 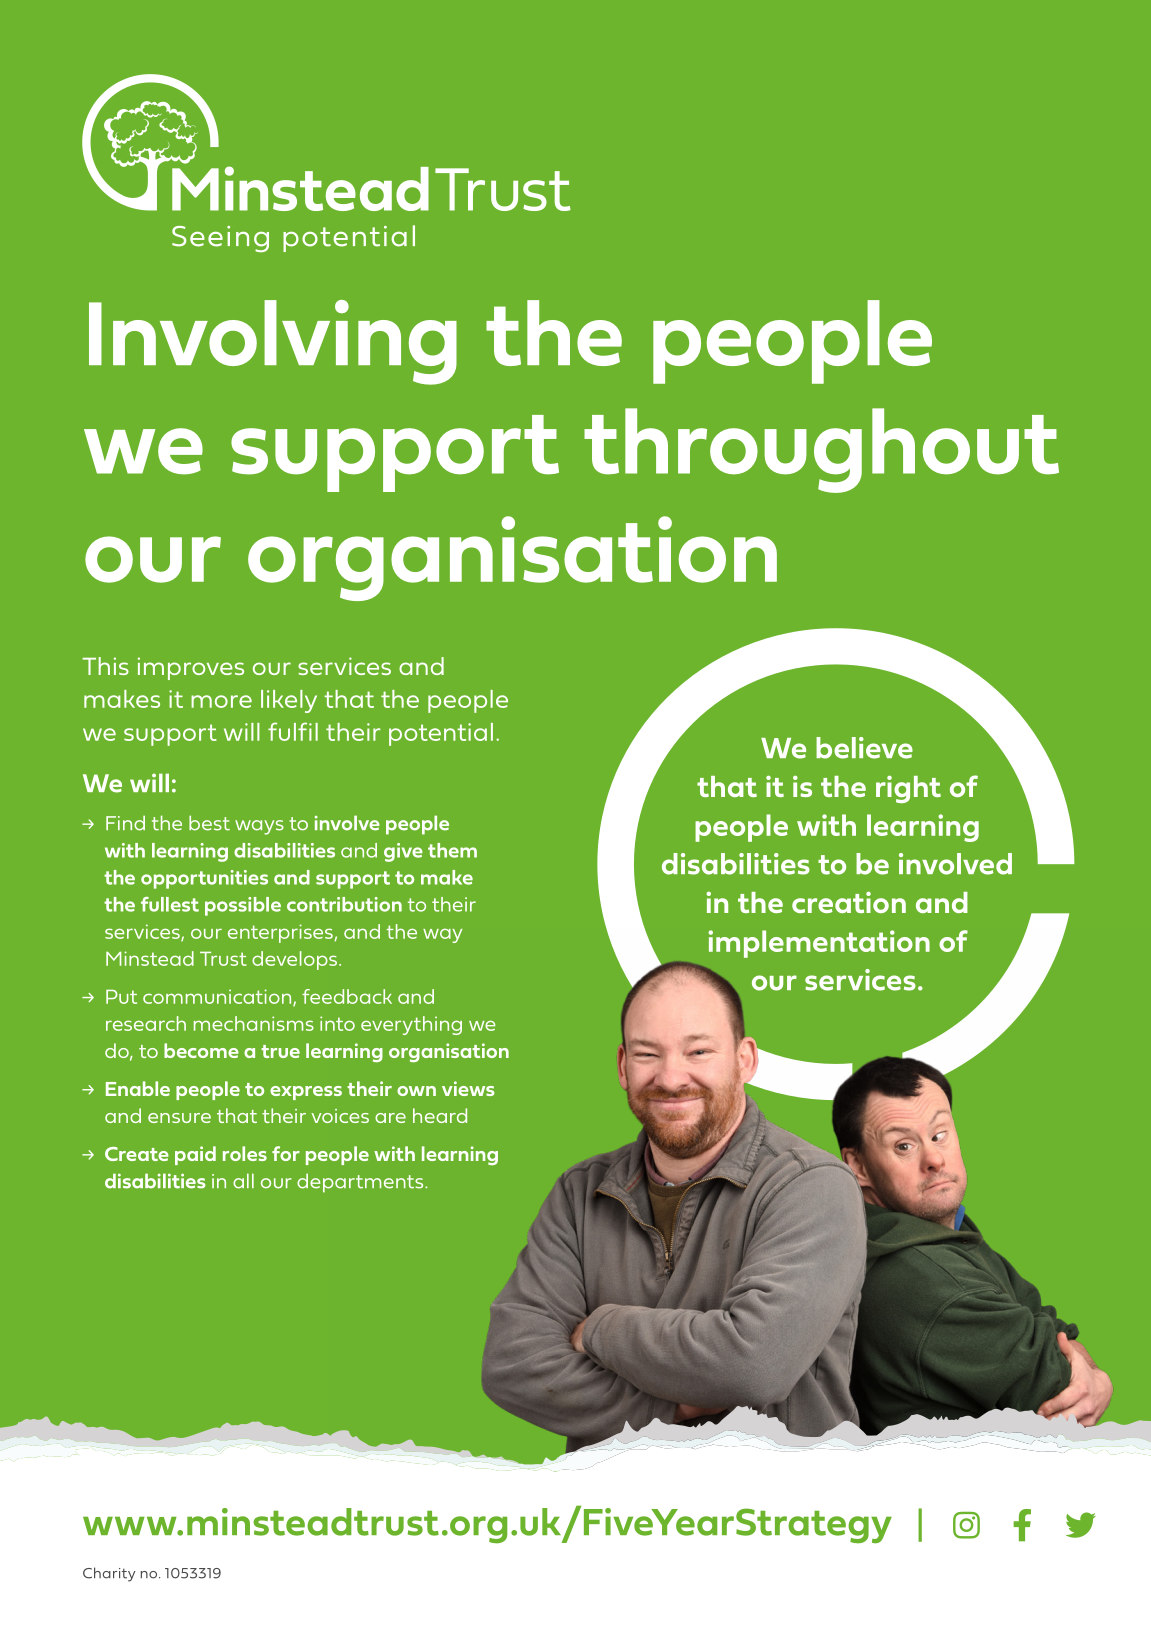 I want to click on implementation, so click(x=819, y=944).
